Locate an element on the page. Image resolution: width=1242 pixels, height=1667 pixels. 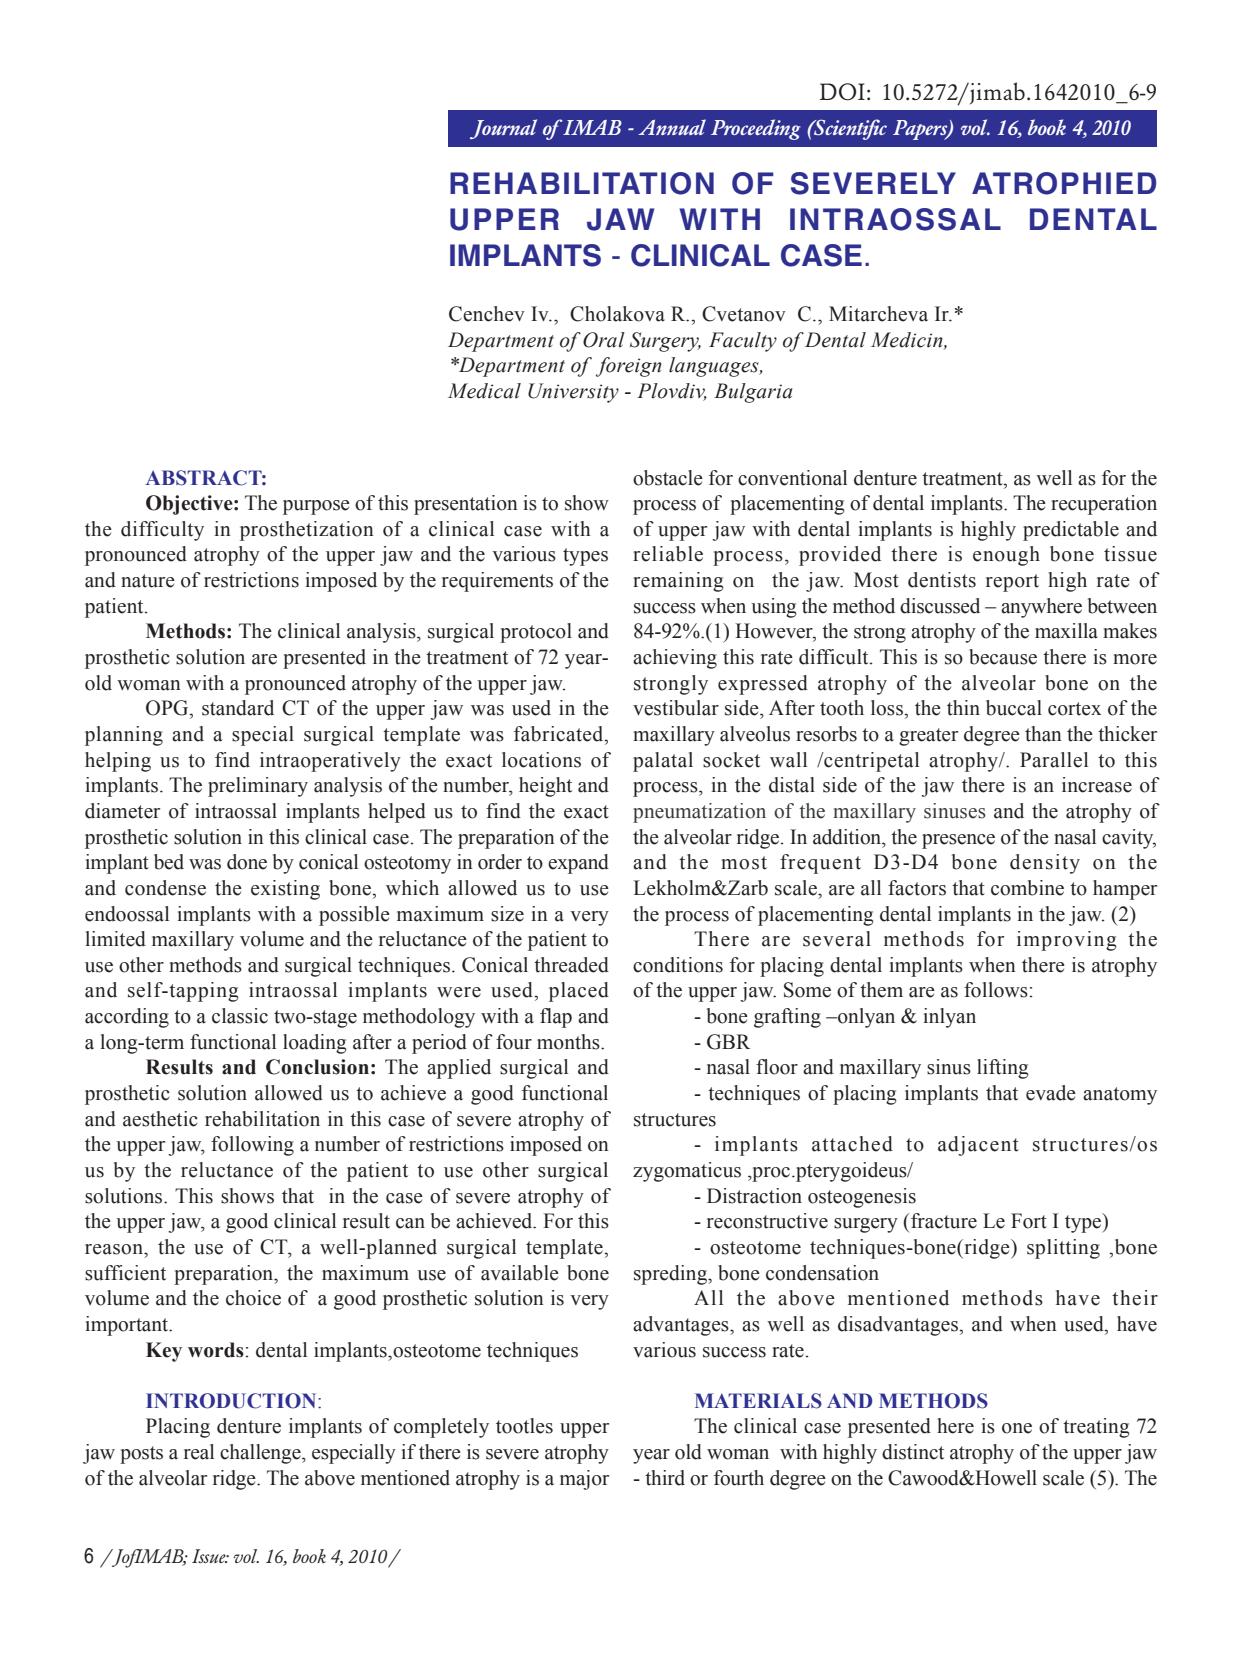
Journal is located at coordinates (503, 129).
